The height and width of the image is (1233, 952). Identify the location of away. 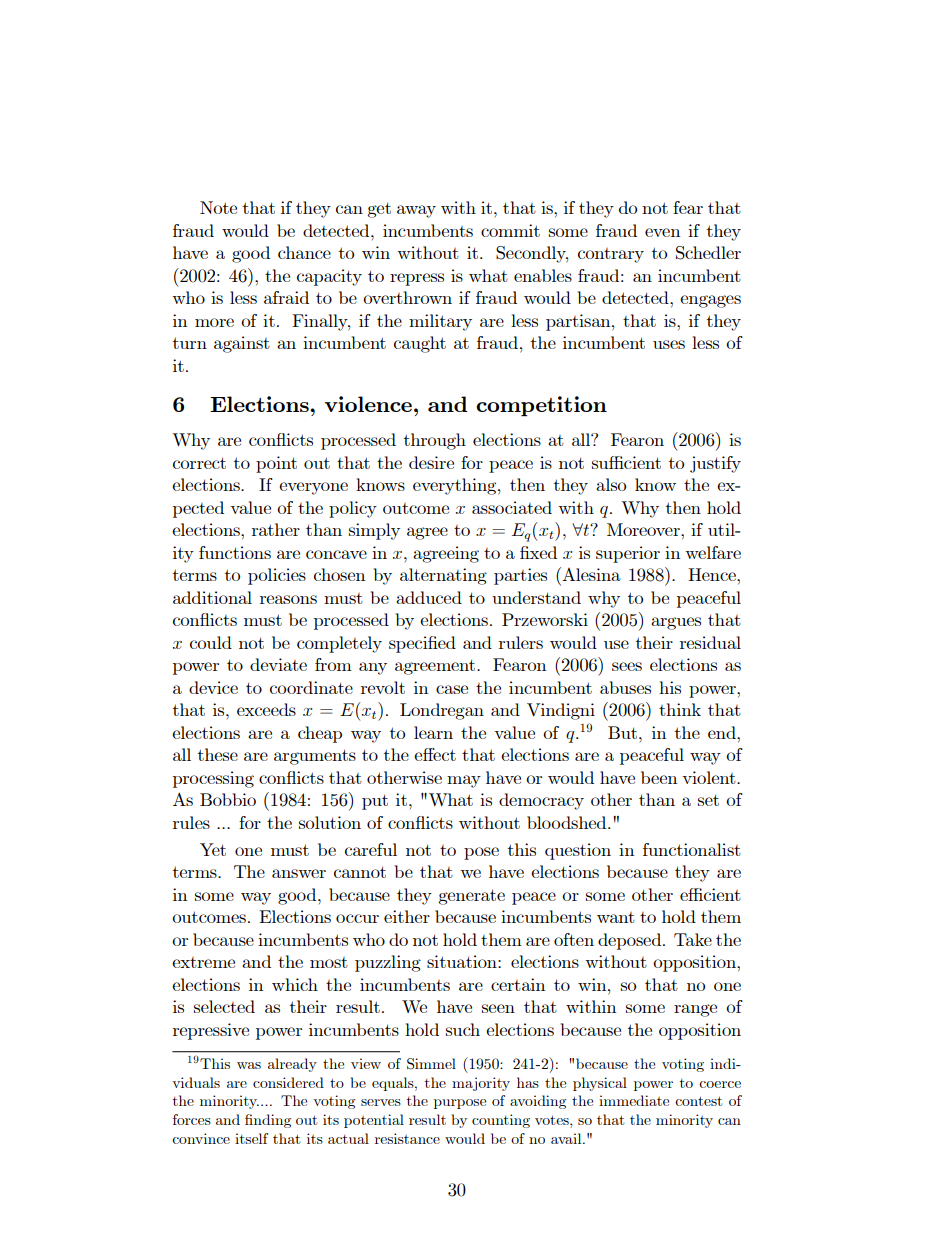
(416, 211).
